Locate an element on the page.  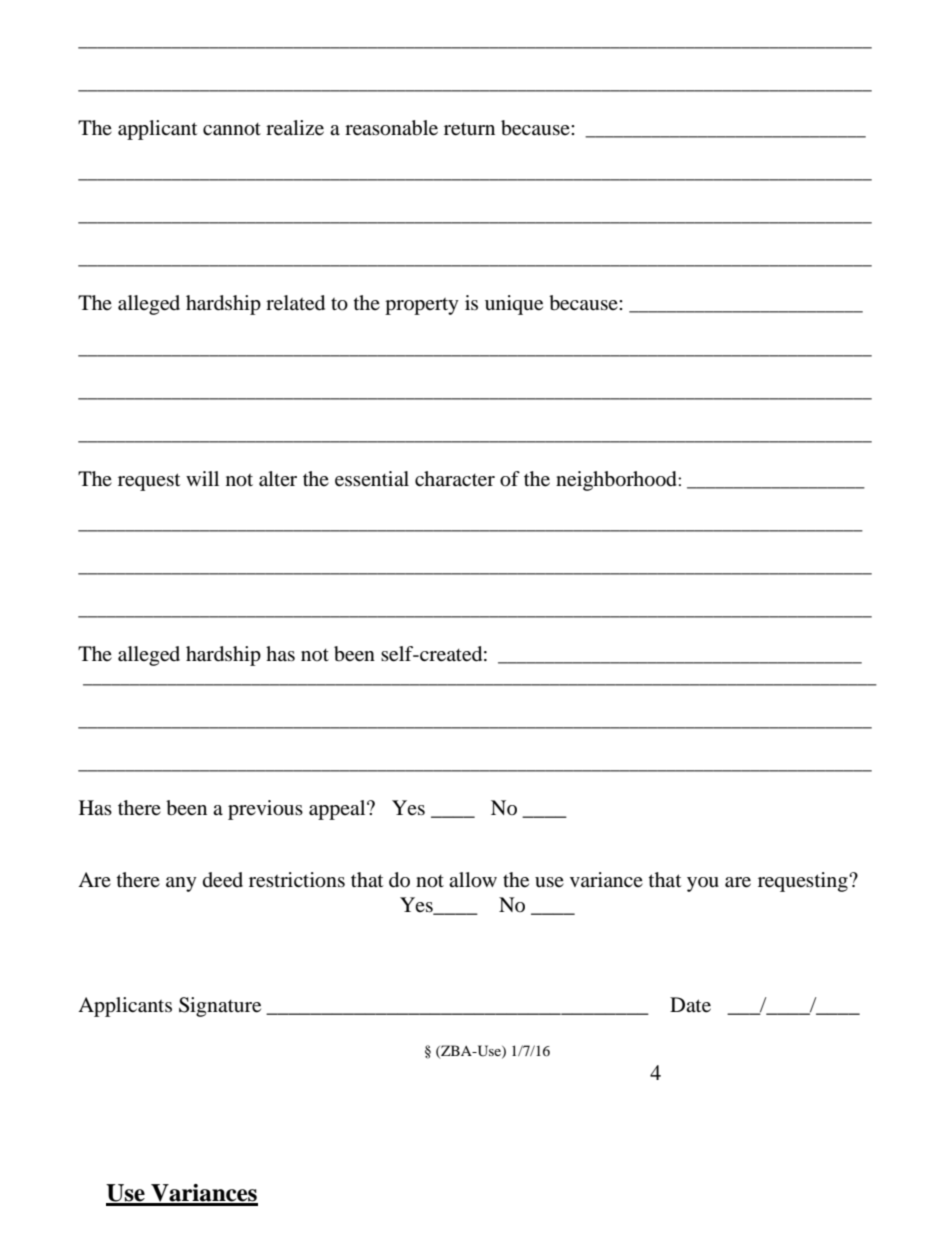
previous is located at coordinates (265, 810).
